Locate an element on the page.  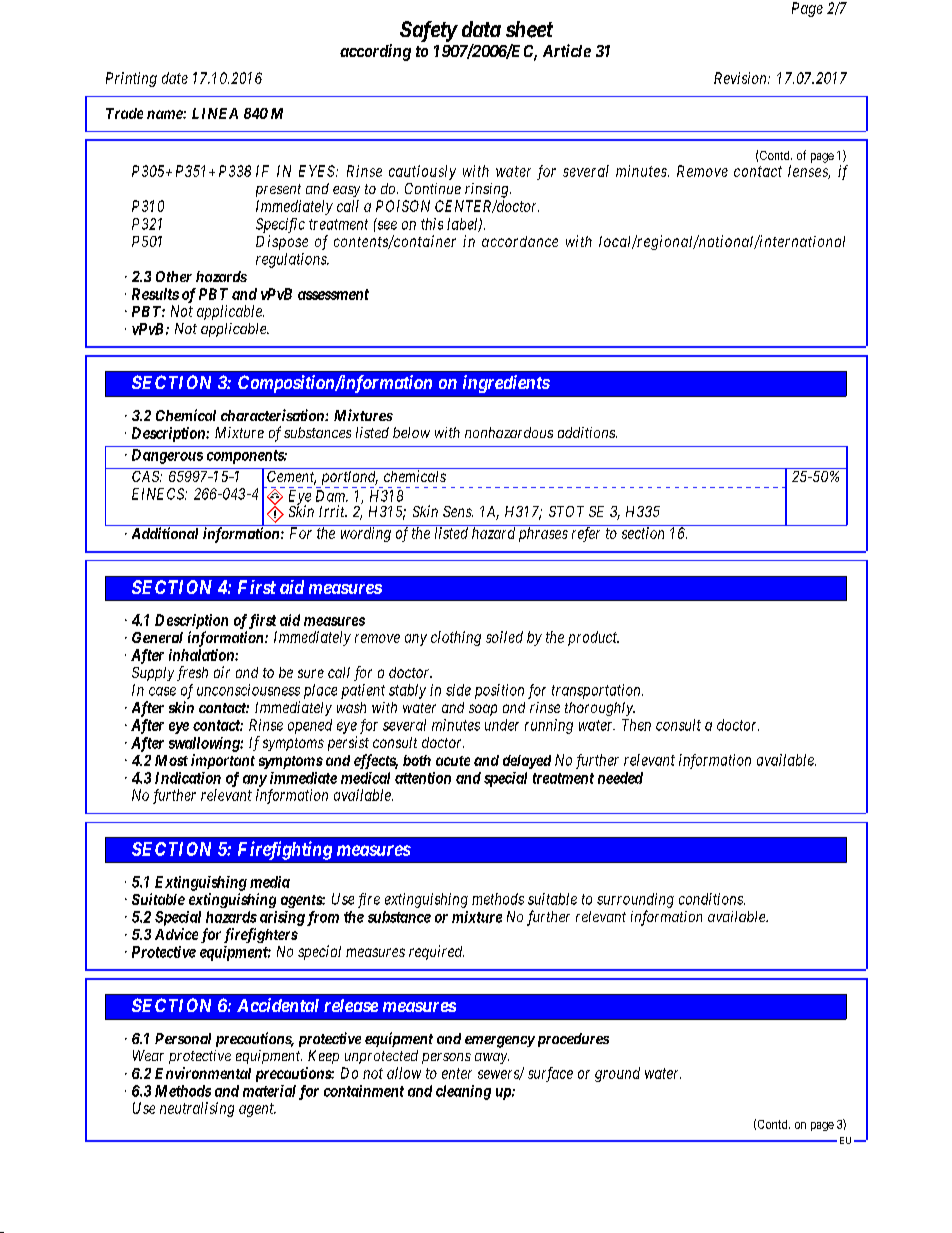
refer is located at coordinates (586, 534).
